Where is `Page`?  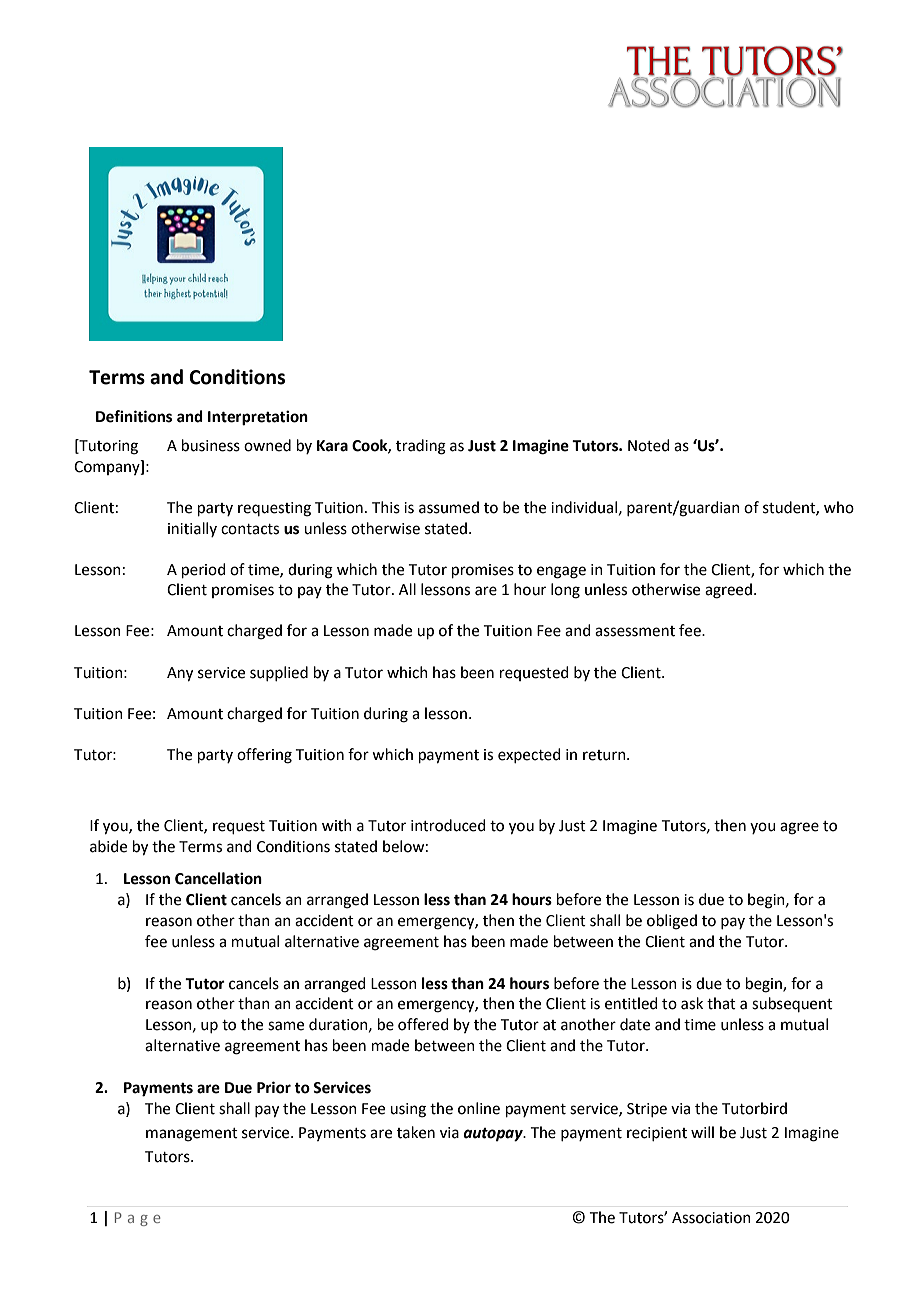 Page is located at coordinates (138, 1219).
